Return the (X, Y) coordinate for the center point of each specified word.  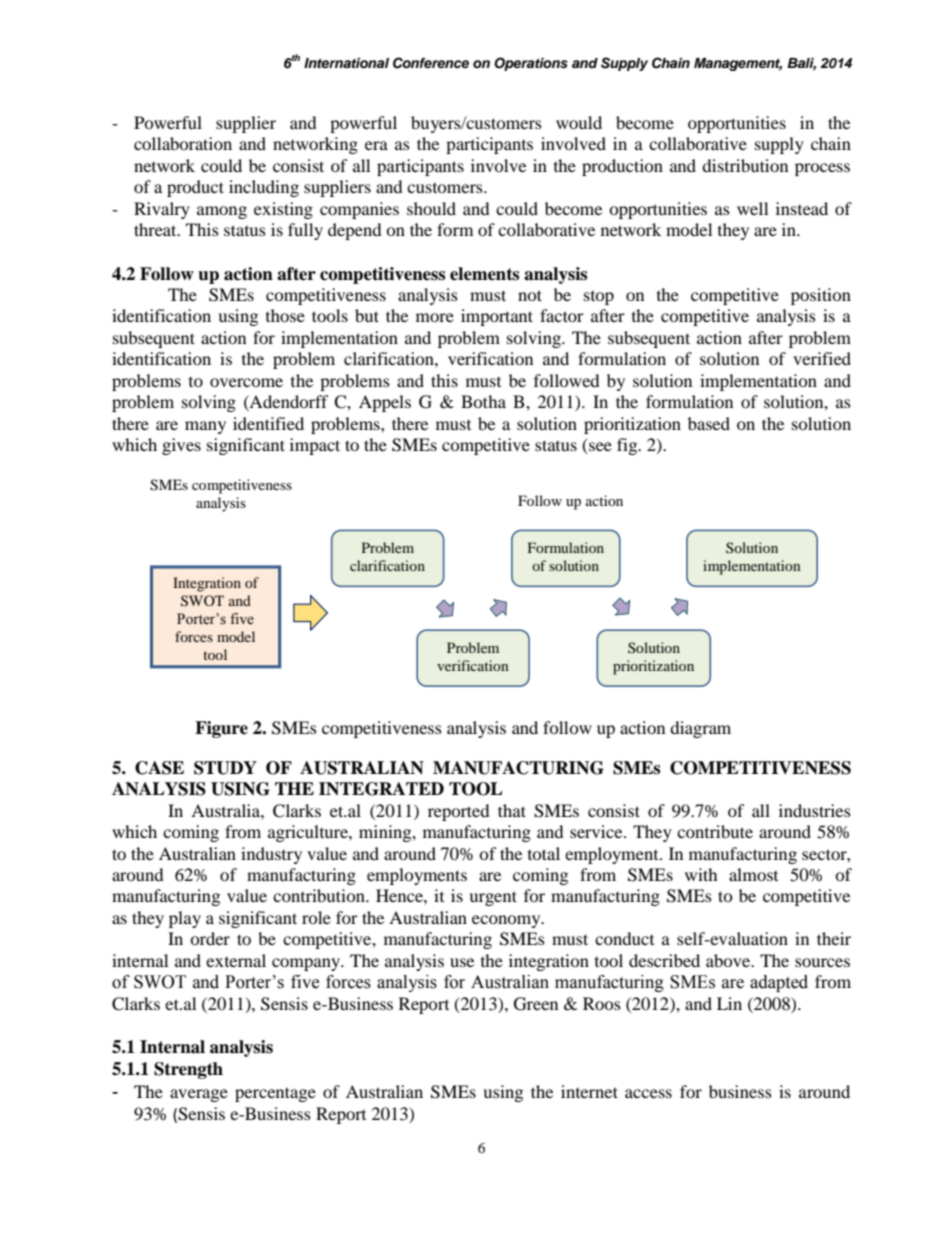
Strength (188, 1070)
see (599, 448)
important (497, 317)
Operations (531, 64)
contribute (715, 831)
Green (536, 1004)
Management (738, 64)
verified (822, 358)
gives (181, 446)
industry (271, 855)
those (285, 315)
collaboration (183, 143)
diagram (700, 729)
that (512, 810)
